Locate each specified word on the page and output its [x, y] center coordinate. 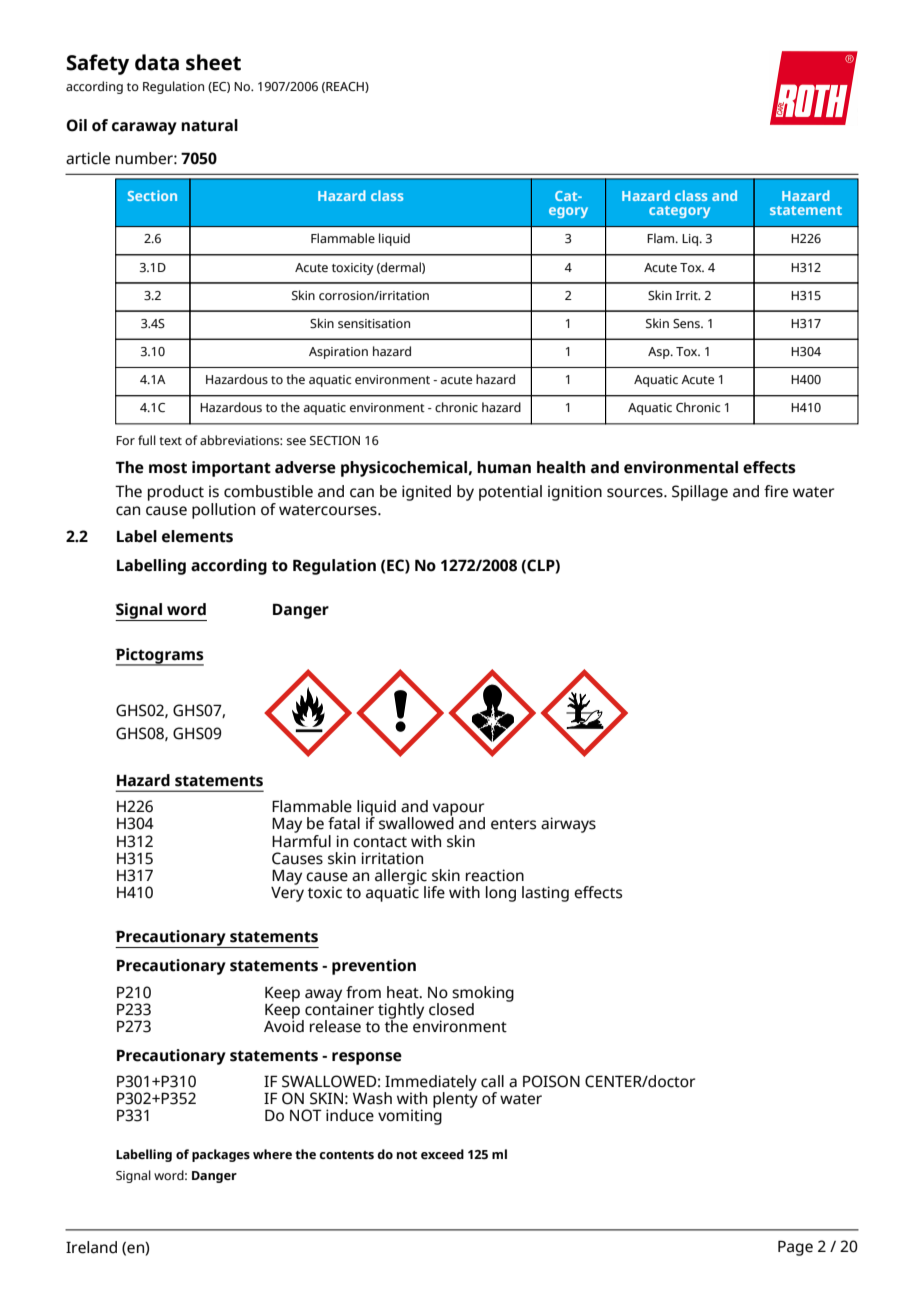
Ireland [91, 1247]
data [157, 62]
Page [795, 1248]
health [561, 467]
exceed [442, 1154]
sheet [213, 62]
